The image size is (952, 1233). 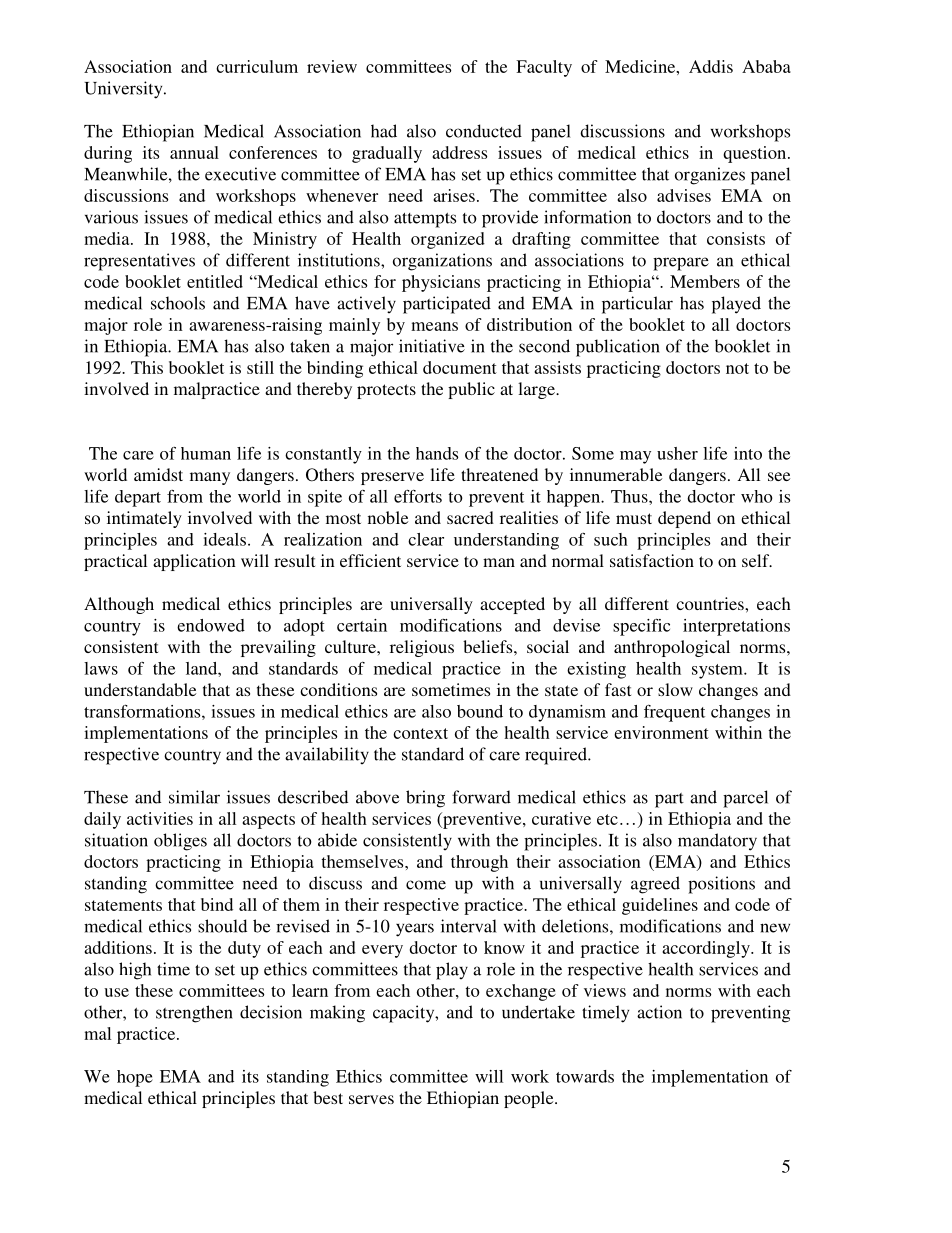 I want to click on clear, so click(x=426, y=539).
